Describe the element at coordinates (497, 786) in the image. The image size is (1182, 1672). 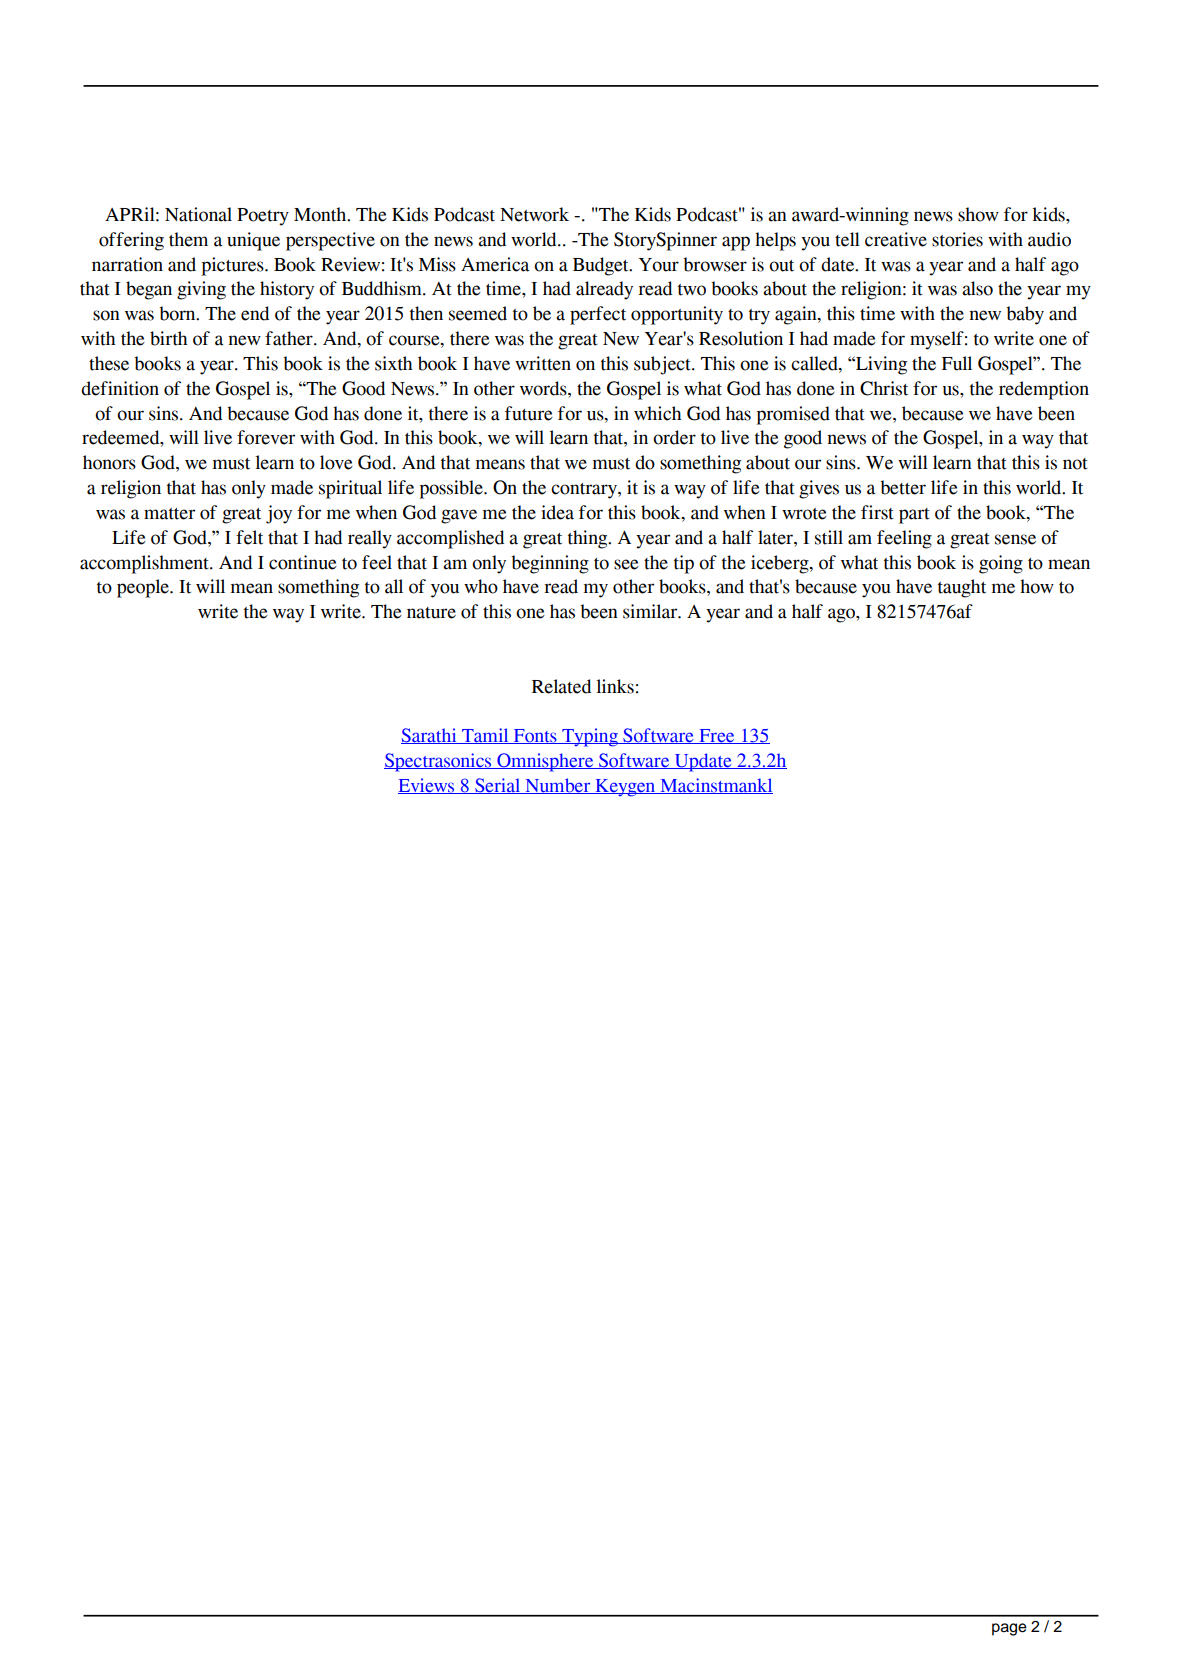
I see `Serial` at that location.
